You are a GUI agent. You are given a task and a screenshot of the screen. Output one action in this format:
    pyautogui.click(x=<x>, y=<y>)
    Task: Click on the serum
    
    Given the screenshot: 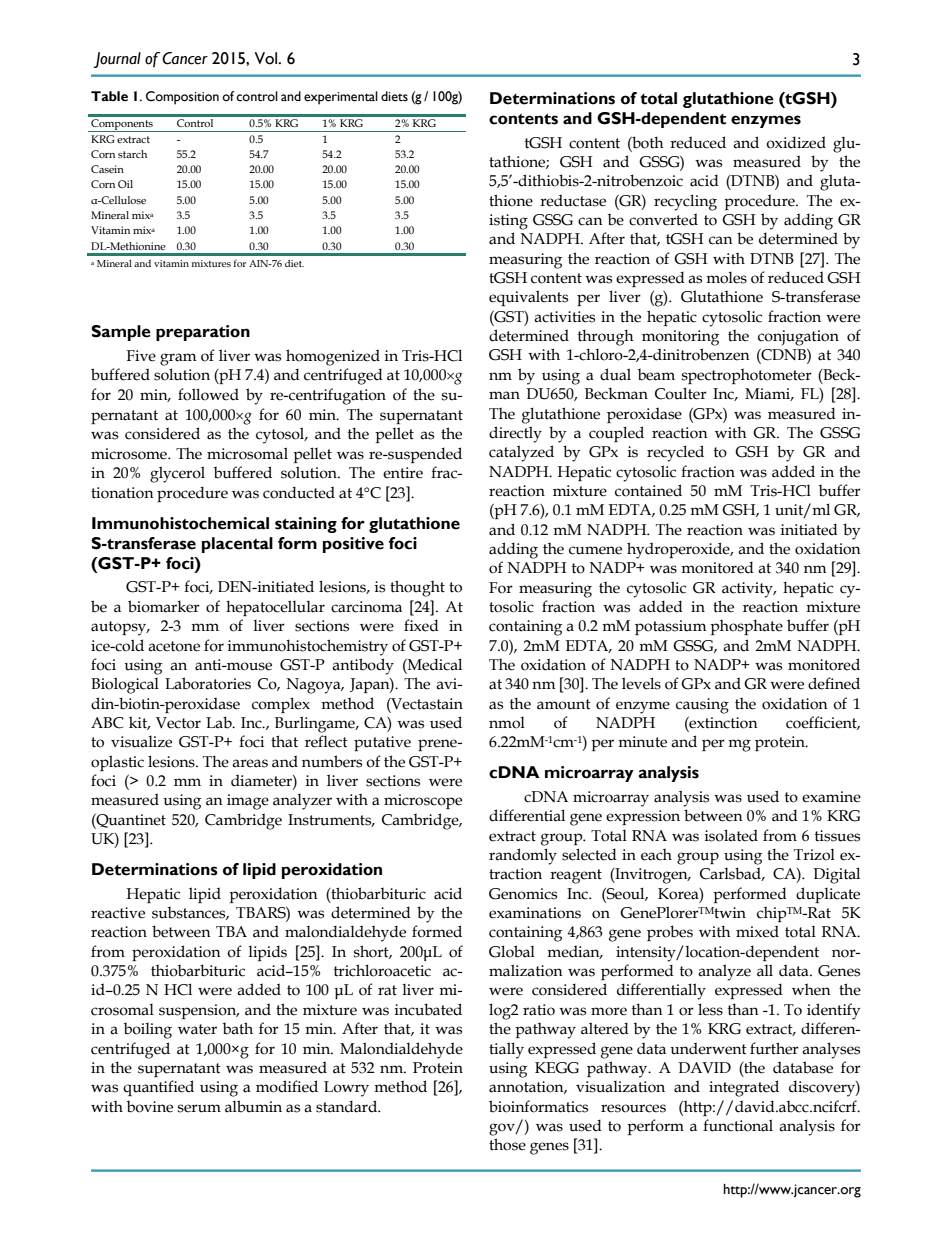 What is the action you would take?
    pyautogui.click(x=199, y=1108)
